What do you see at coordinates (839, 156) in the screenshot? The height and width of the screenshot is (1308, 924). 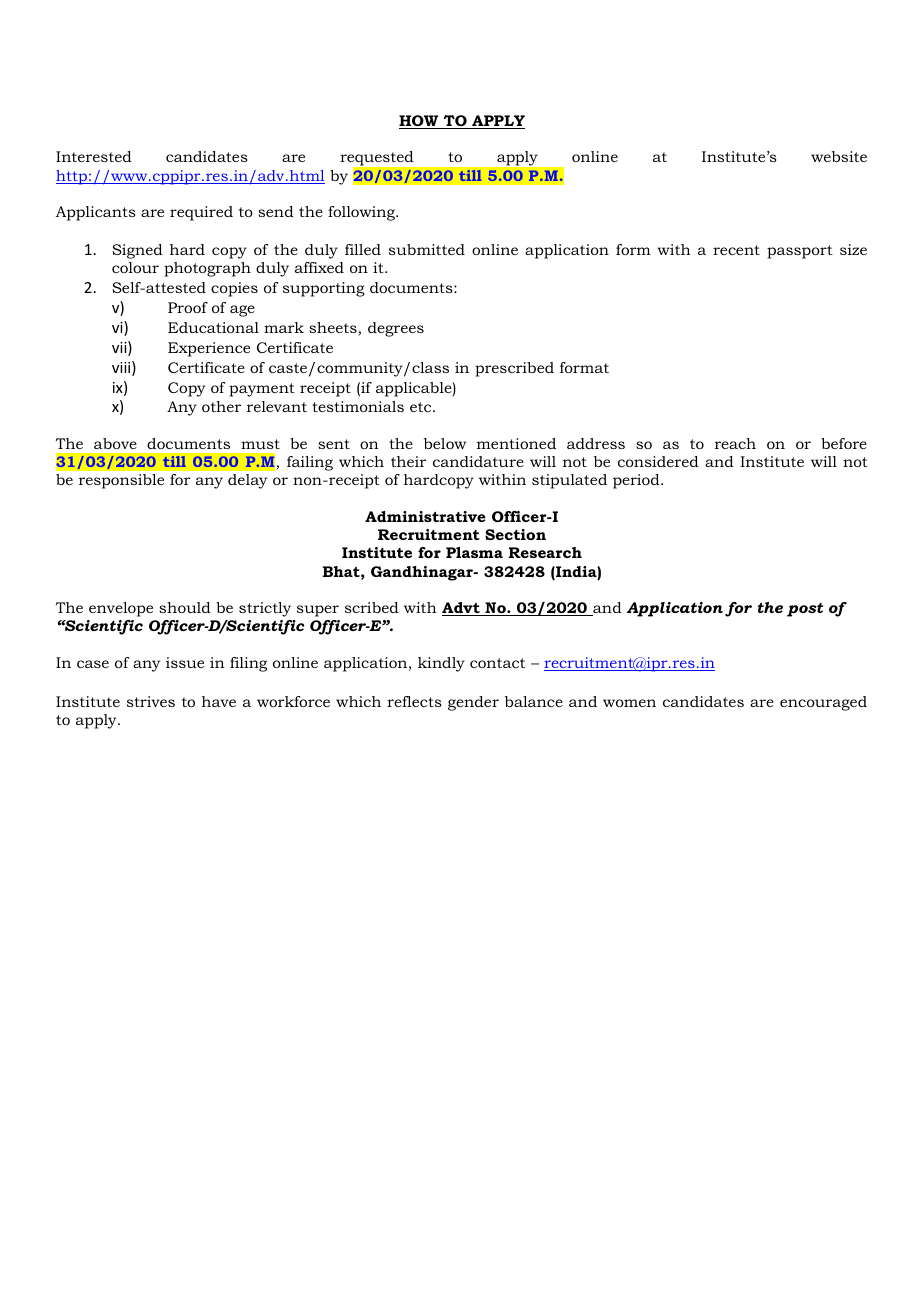 I see `website` at bounding box center [839, 156].
